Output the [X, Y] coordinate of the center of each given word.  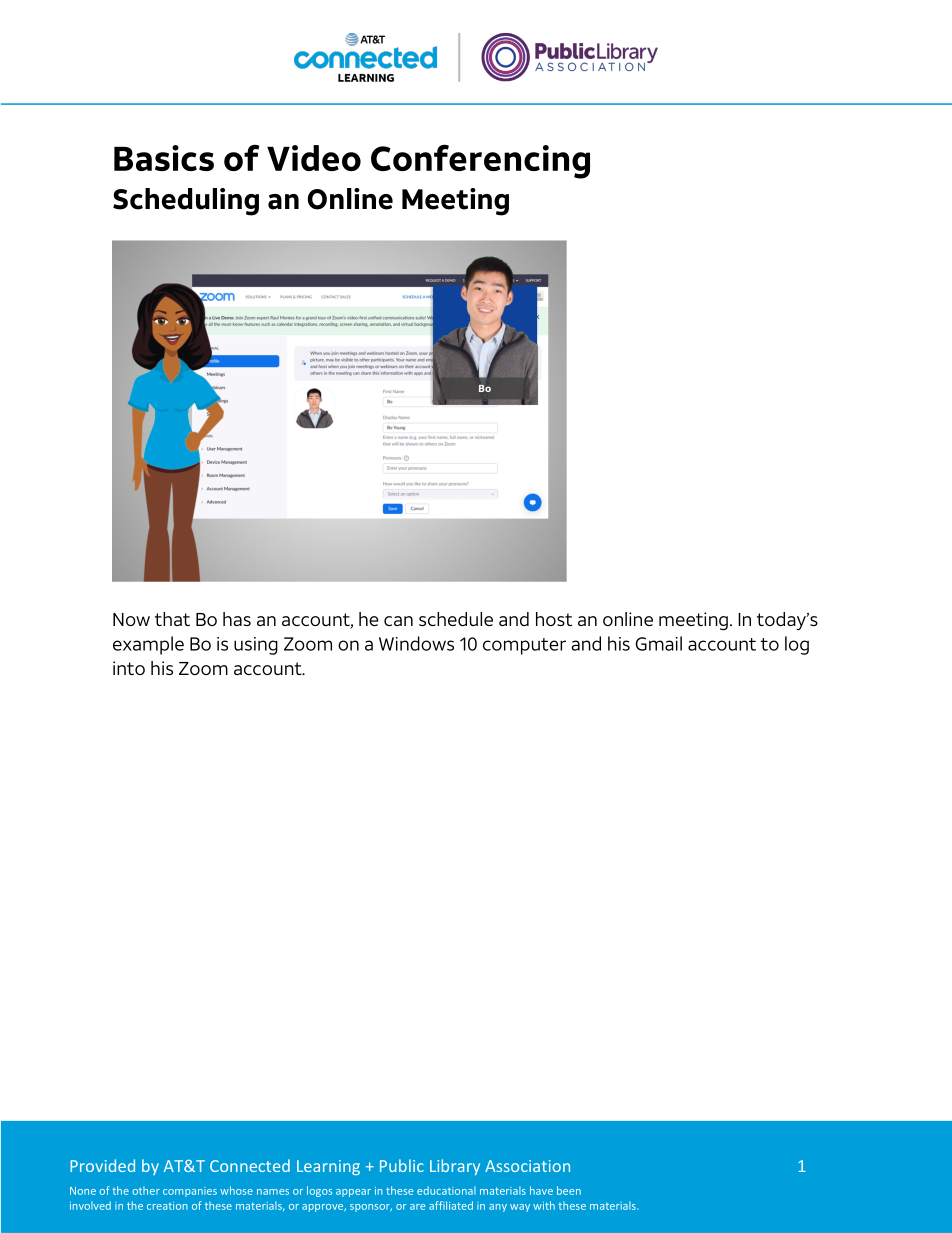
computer [524, 646]
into [129, 668]
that [172, 619]
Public [402, 1165]
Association [527, 1166]
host [554, 619]
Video [314, 158]
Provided [102, 1165]
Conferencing [480, 161]
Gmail [659, 643]
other [146, 1190]
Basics [164, 158]
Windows [416, 643]
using [256, 646]
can [398, 621]
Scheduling [186, 202]
